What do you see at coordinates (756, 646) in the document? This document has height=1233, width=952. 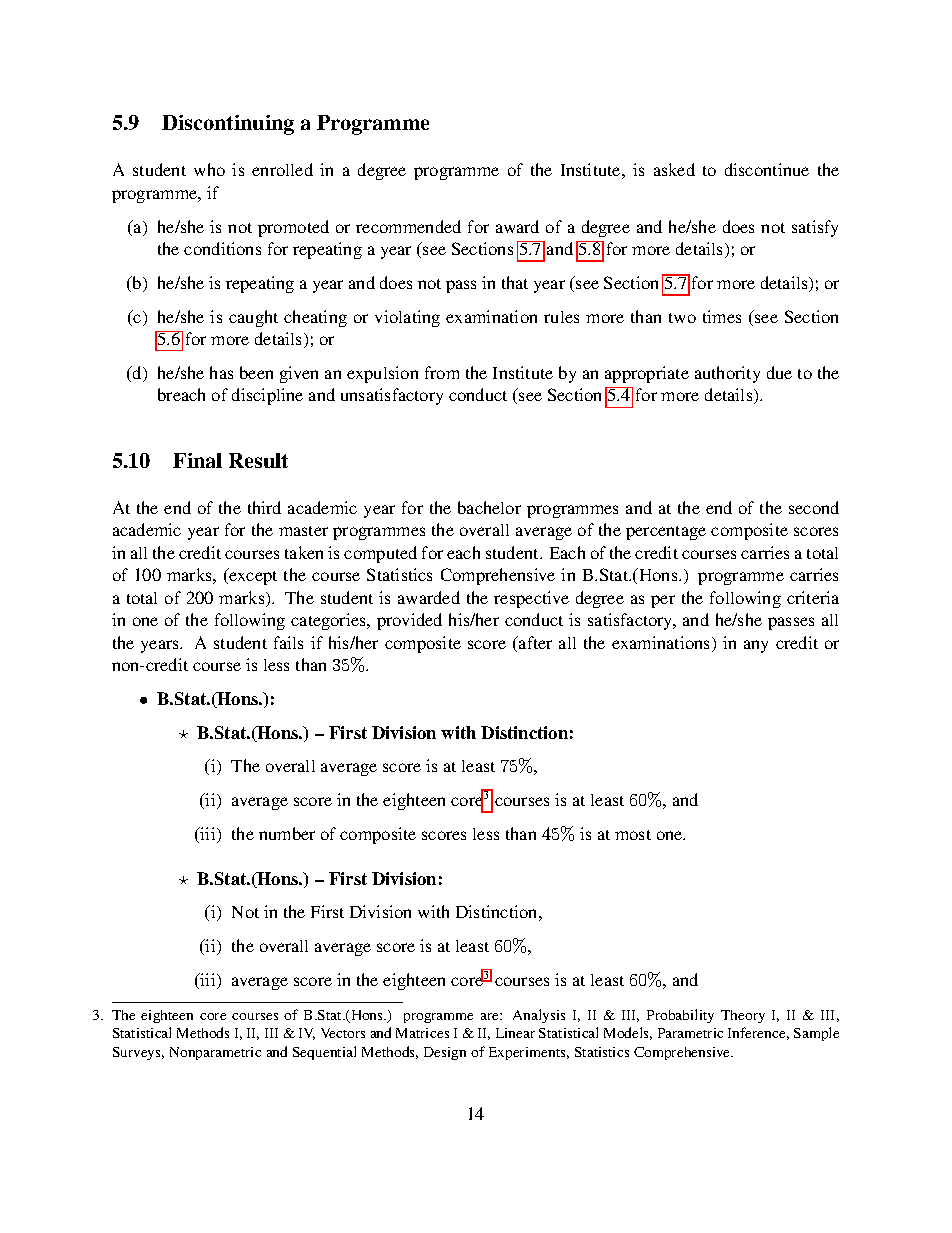 I see `any` at bounding box center [756, 646].
